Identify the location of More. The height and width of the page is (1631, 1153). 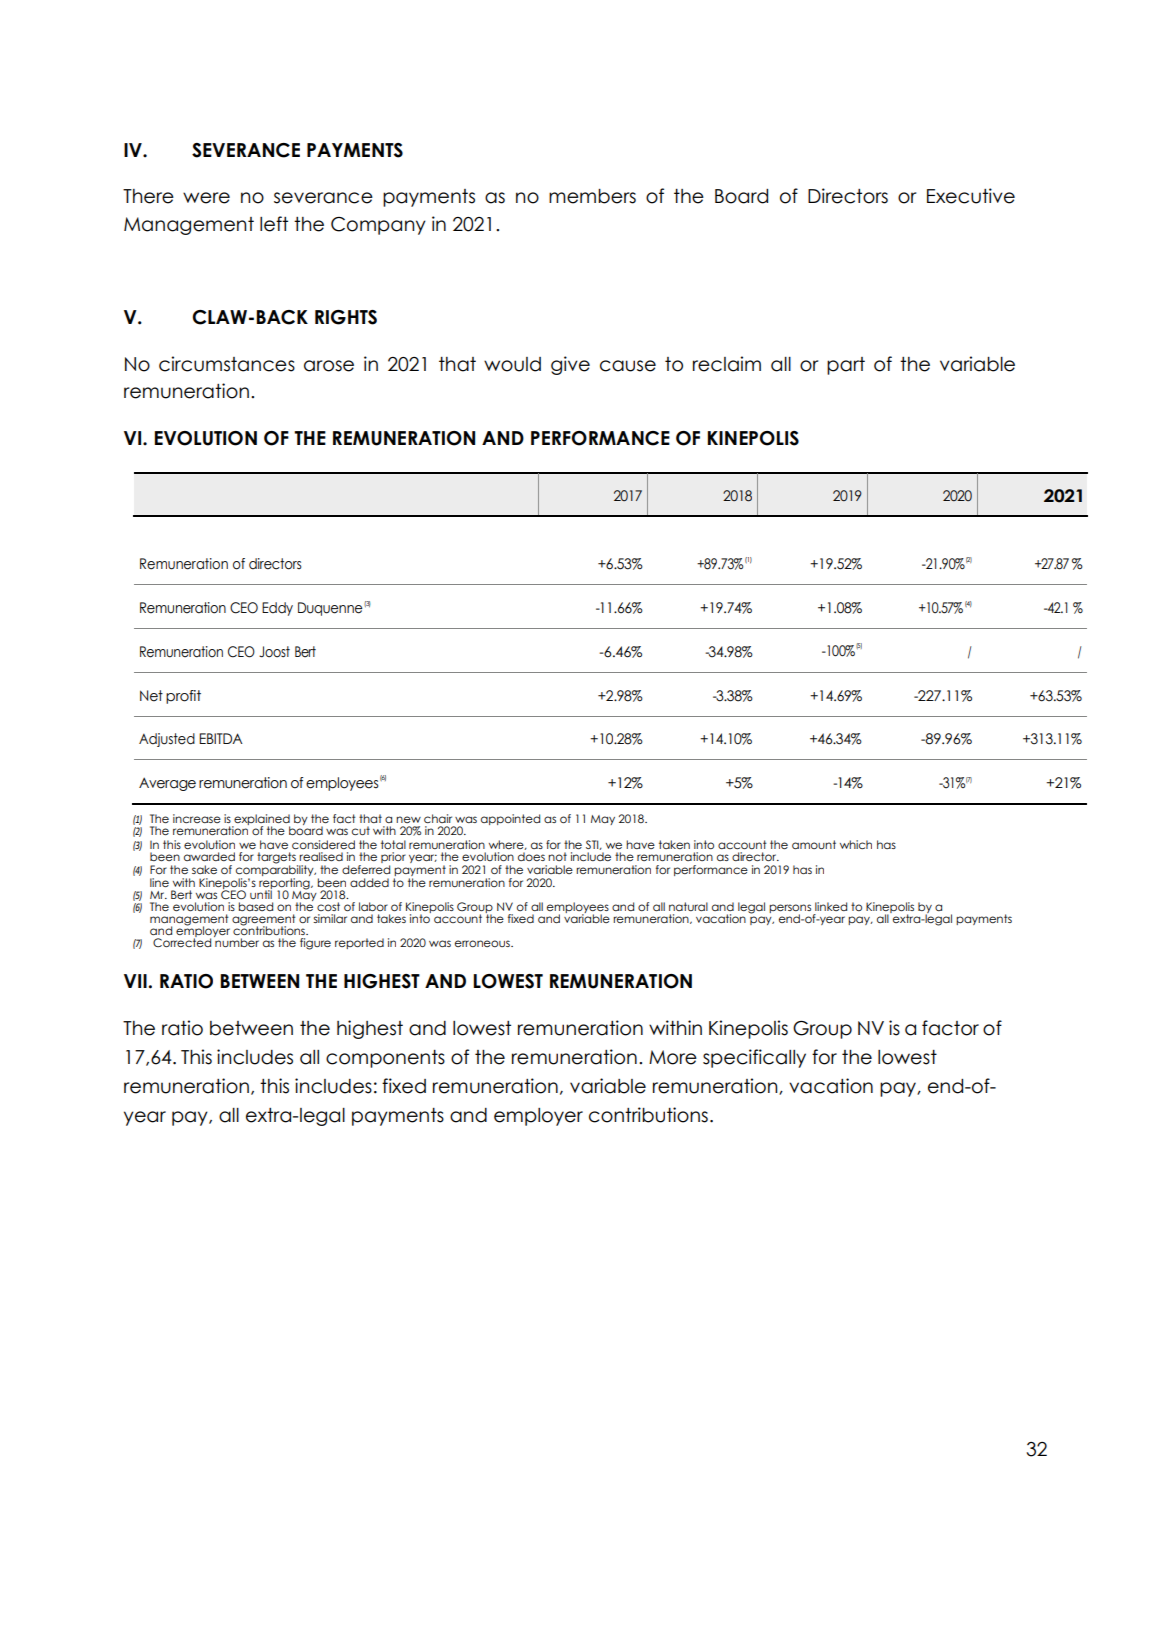
(673, 1057).
